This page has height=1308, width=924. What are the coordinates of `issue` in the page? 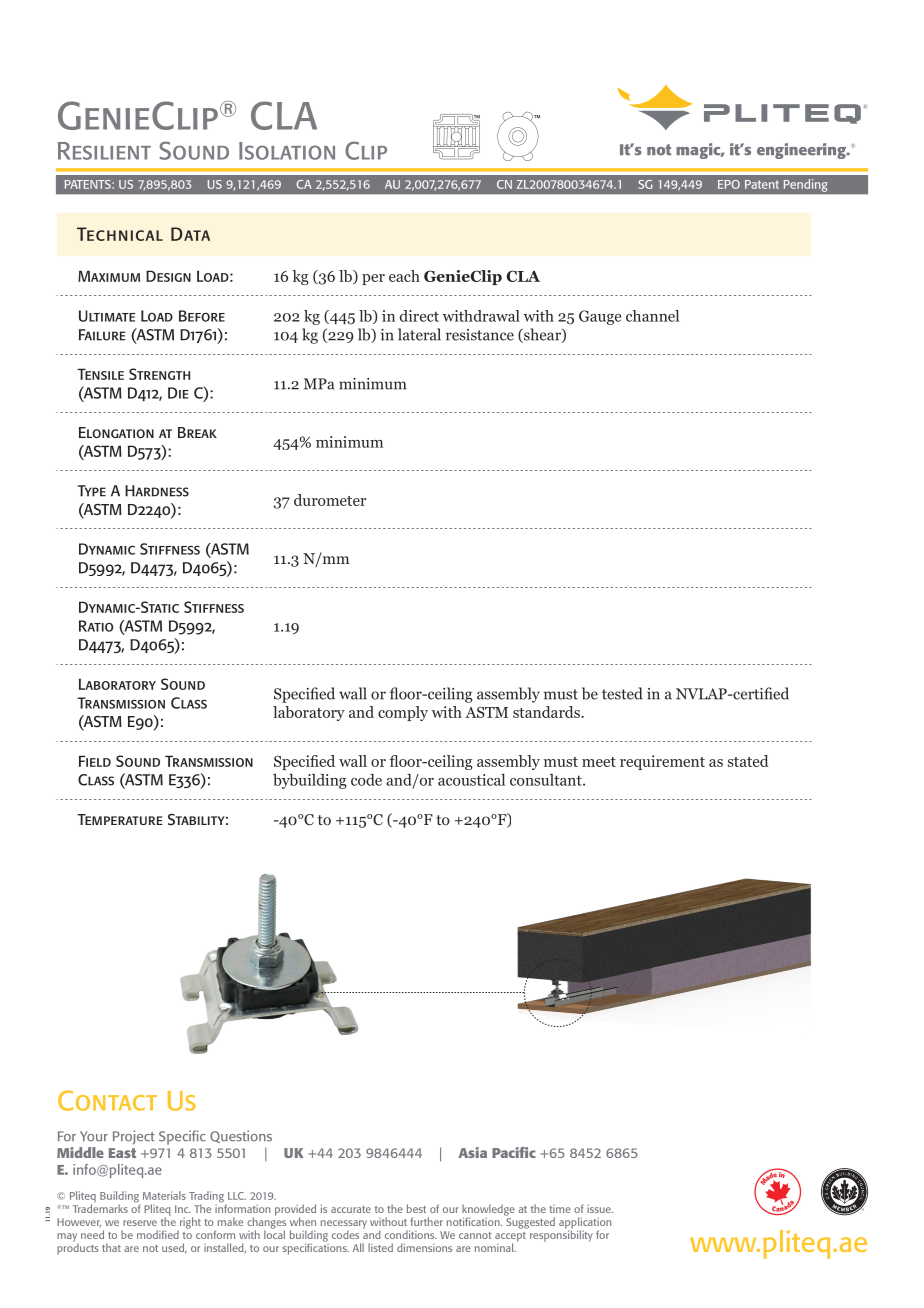 It's located at (600, 1209).
